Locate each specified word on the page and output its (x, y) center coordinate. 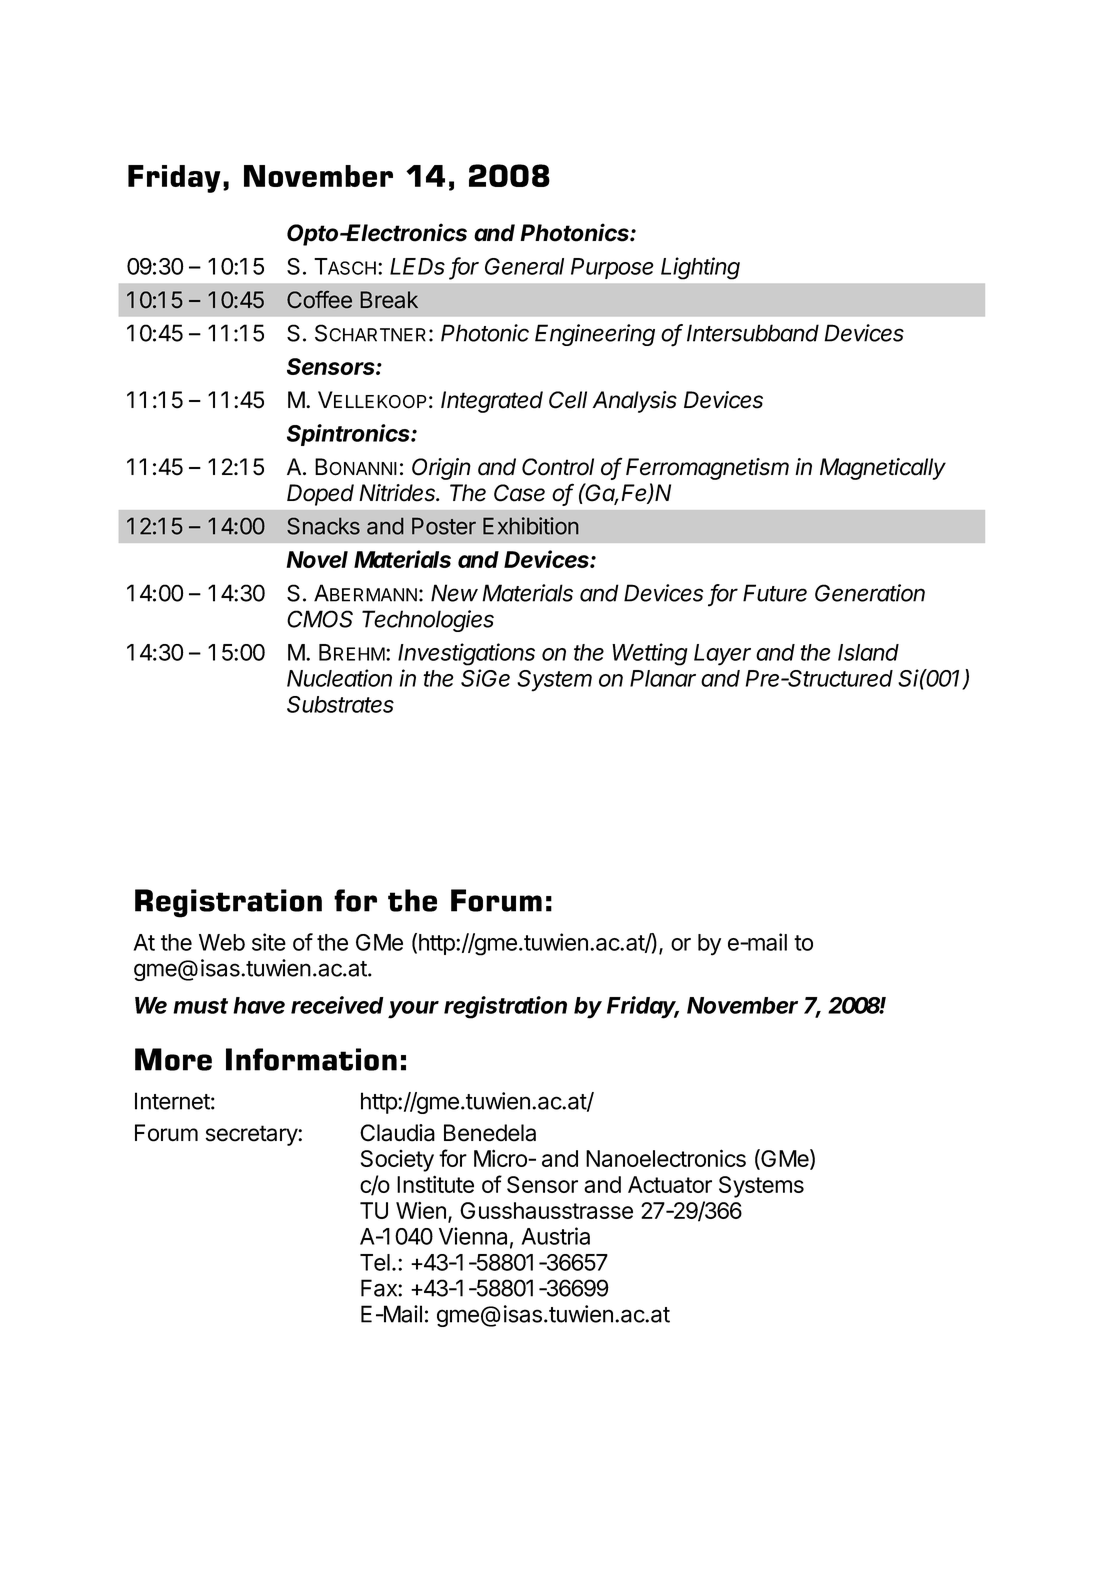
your (413, 1010)
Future (775, 593)
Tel (375, 1262)
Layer (722, 655)
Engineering (595, 335)
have (259, 1005)
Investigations (466, 654)
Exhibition (531, 526)
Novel (317, 559)
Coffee (319, 300)
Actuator (670, 1184)
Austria (555, 1236)
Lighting (700, 268)
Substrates (340, 704)
